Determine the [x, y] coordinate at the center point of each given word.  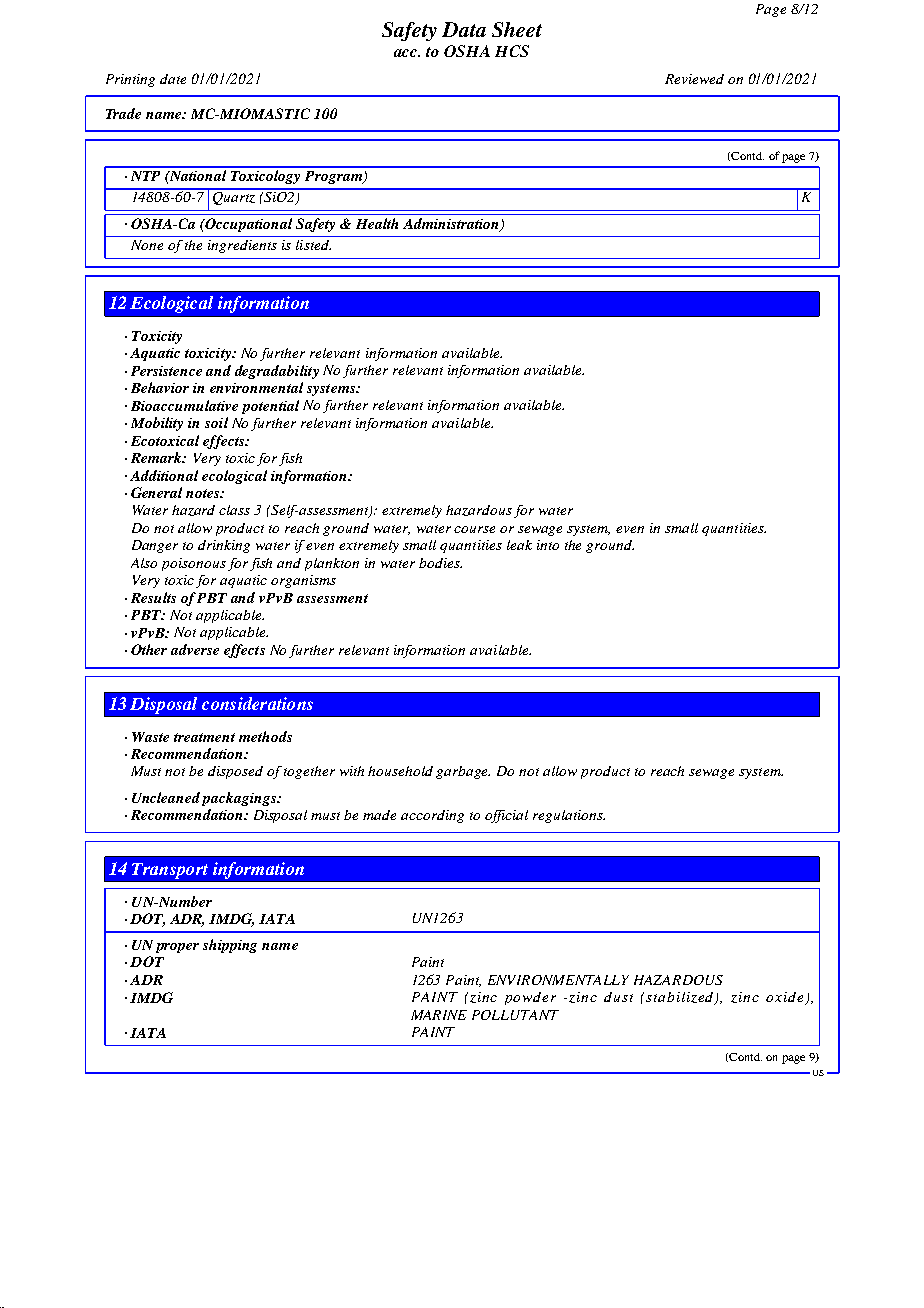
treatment [204, 737]
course [474, 529]
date [173, 79]
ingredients [242, 246]
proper [177, 948]
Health [377, 223]
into [548, 545]
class [234, 510]
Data [464, 29]
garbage [463, 772]
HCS [512, 51]
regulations [569, 816]
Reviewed [694, 79]
